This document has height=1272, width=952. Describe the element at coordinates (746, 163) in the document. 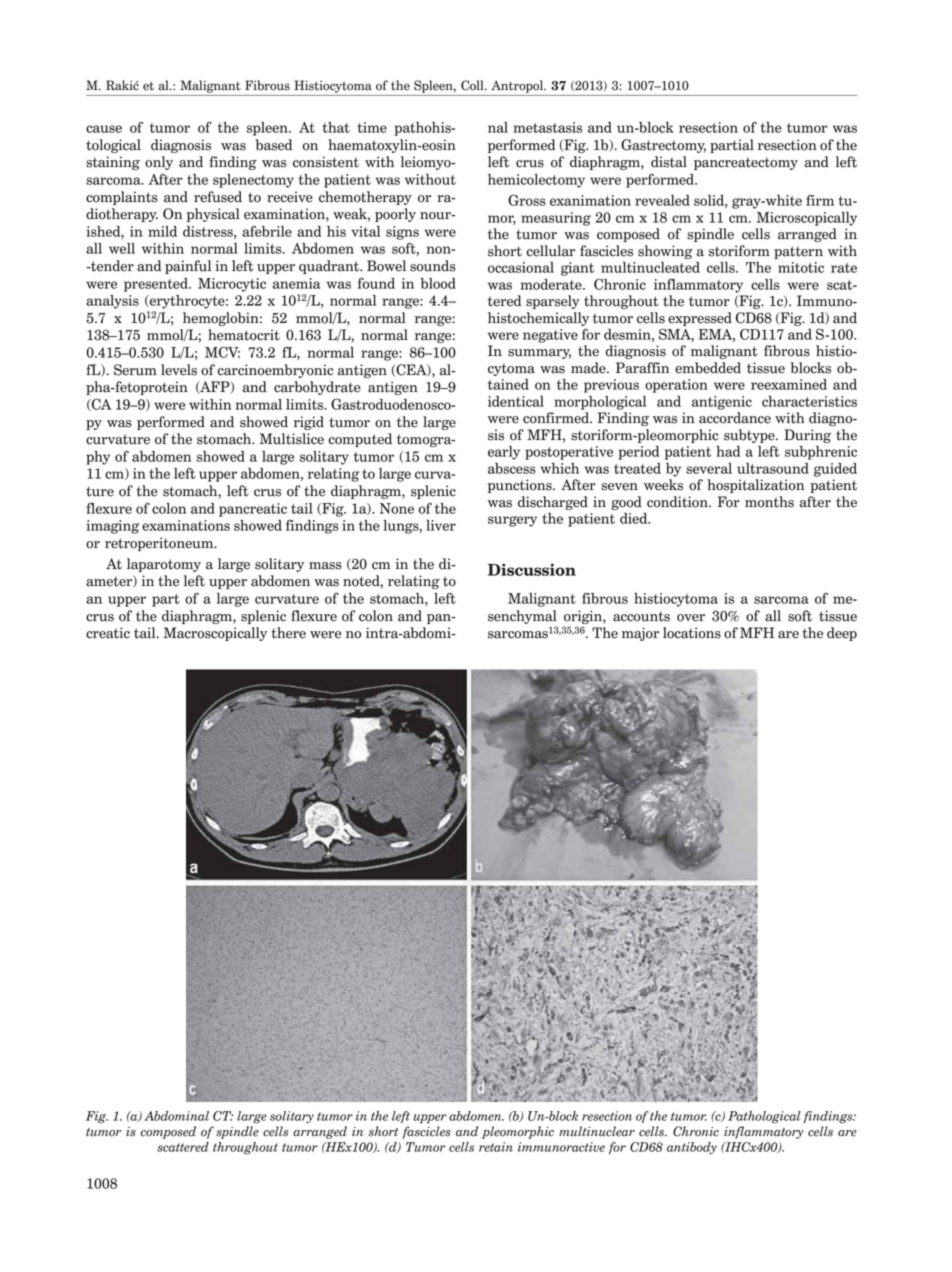

I see `pancreatectomy` at that location.
